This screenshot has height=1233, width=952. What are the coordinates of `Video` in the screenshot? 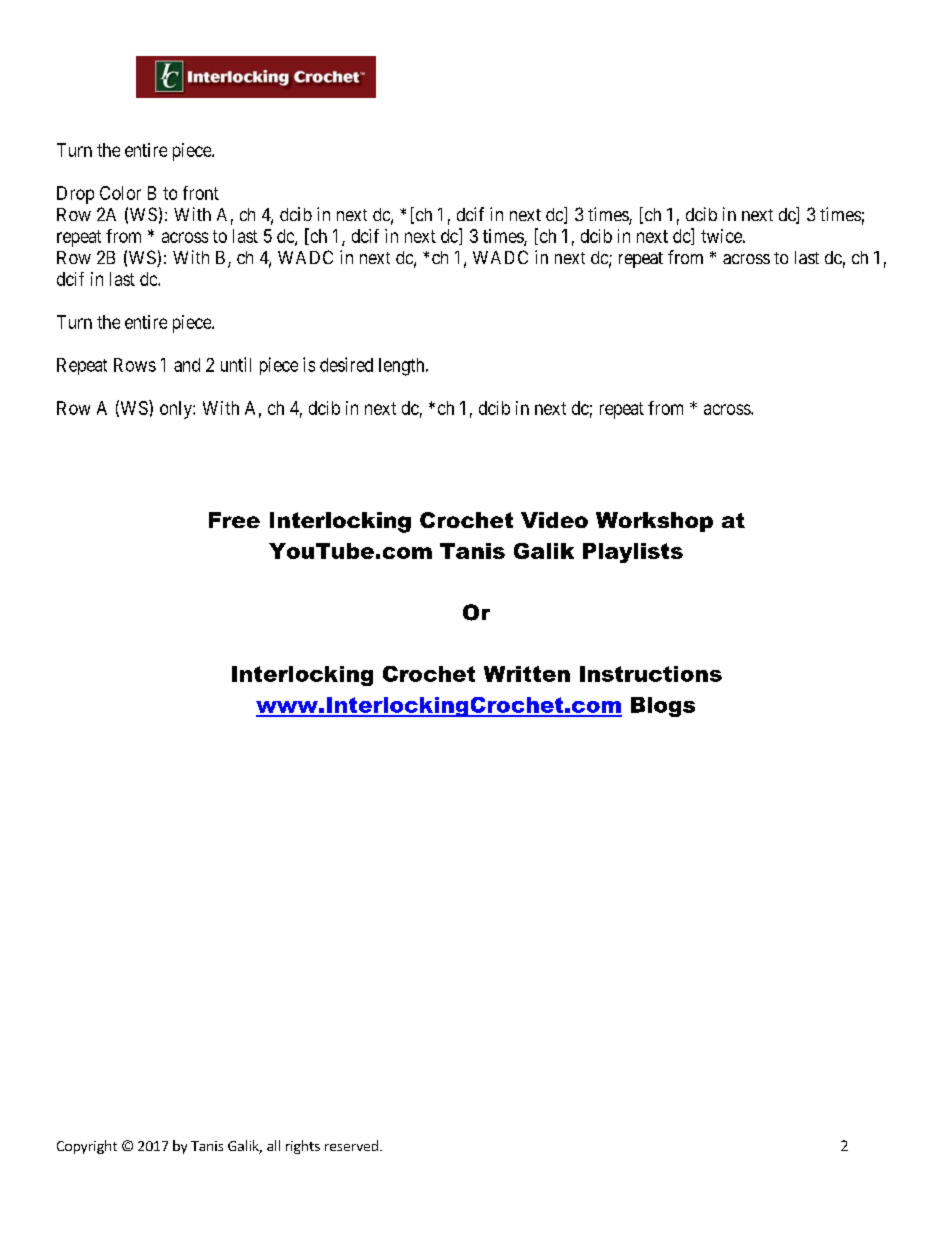 It's located at (554, 520).
